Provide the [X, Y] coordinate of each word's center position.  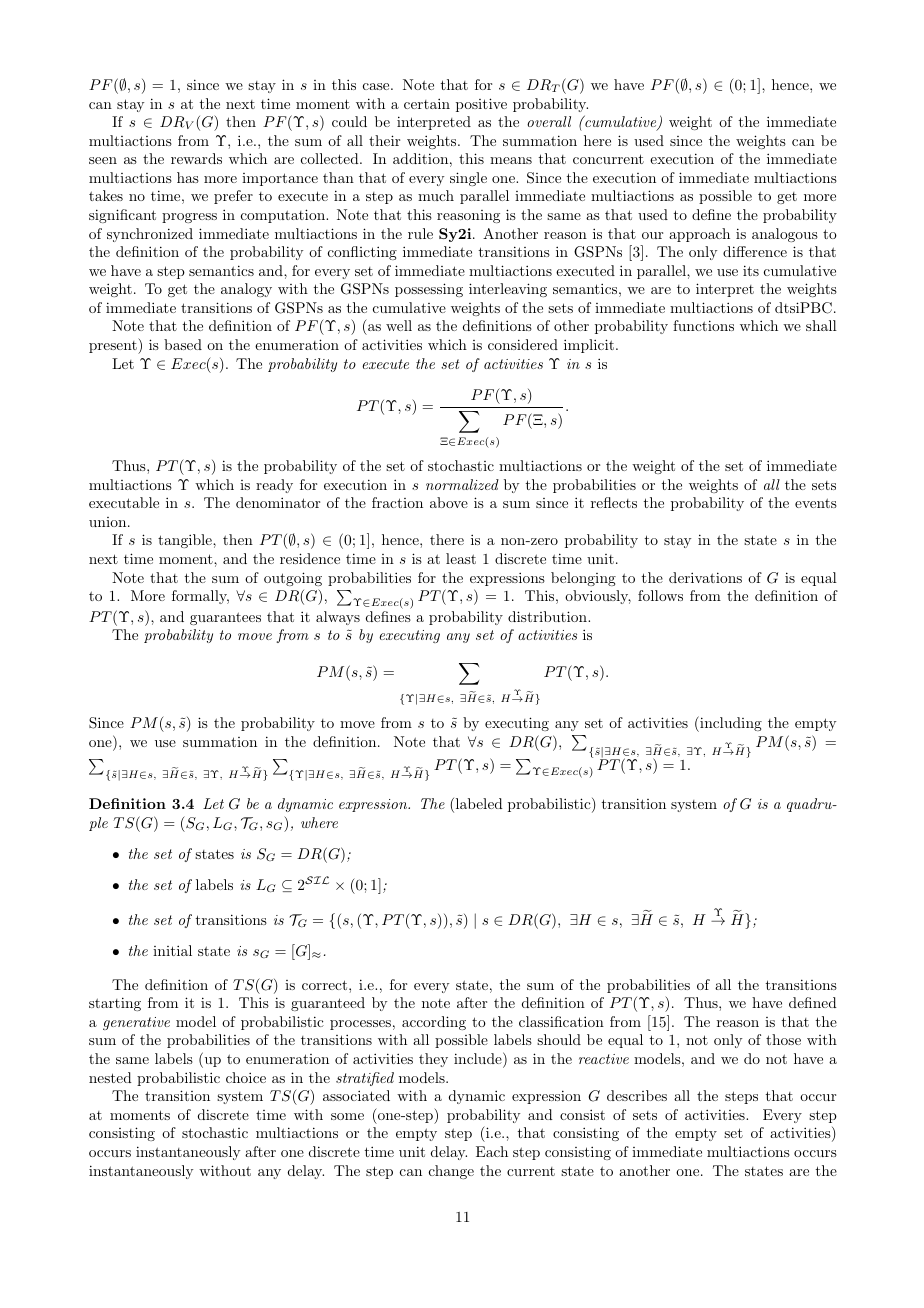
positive [481, 105]
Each [492, 1151]
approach [699, 235]
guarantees [225, 618]
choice [246, 1077]
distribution [548, 616]
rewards [196, 158]
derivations [705, 577]
